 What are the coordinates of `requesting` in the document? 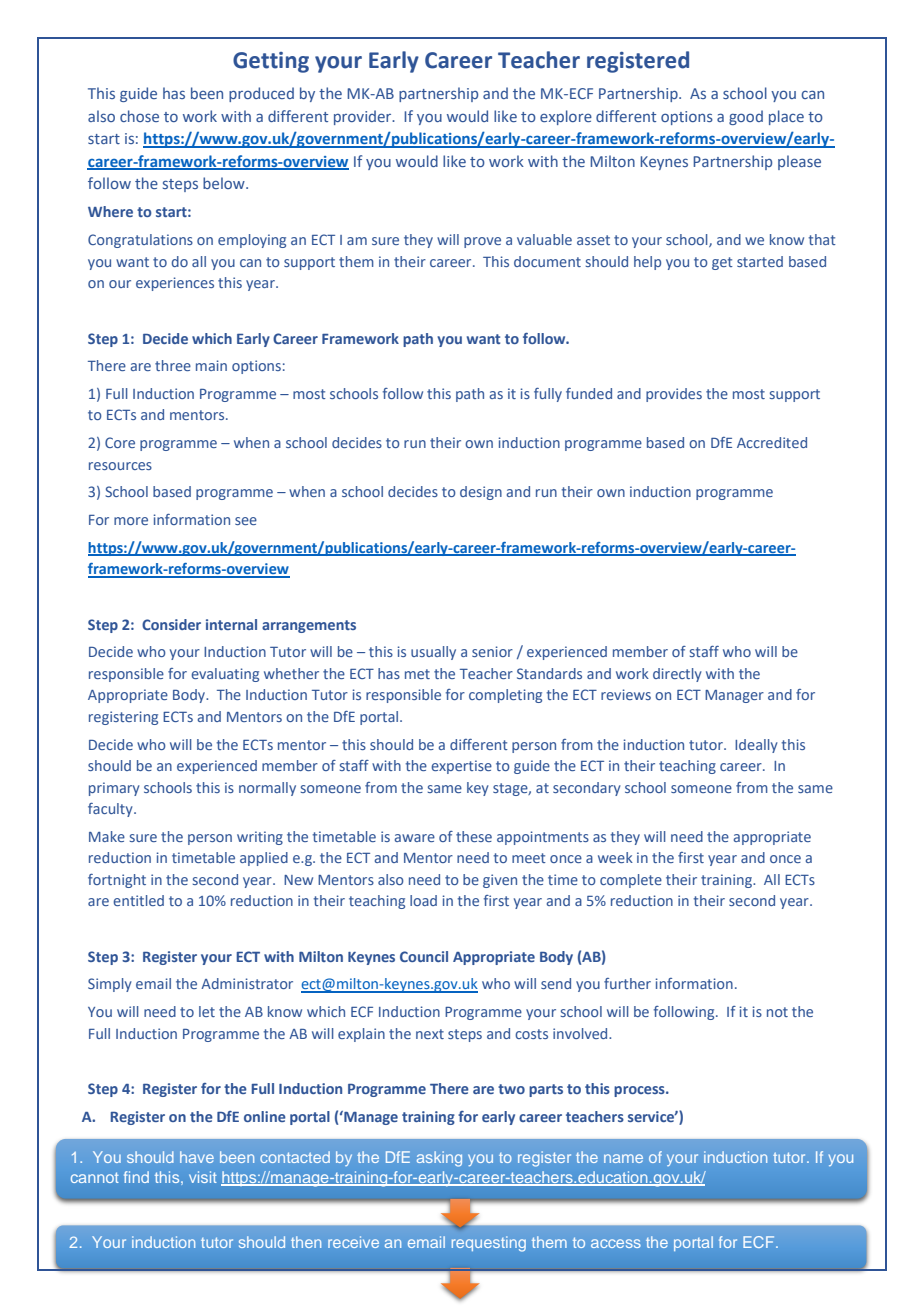 It's located at (489, 1244).
